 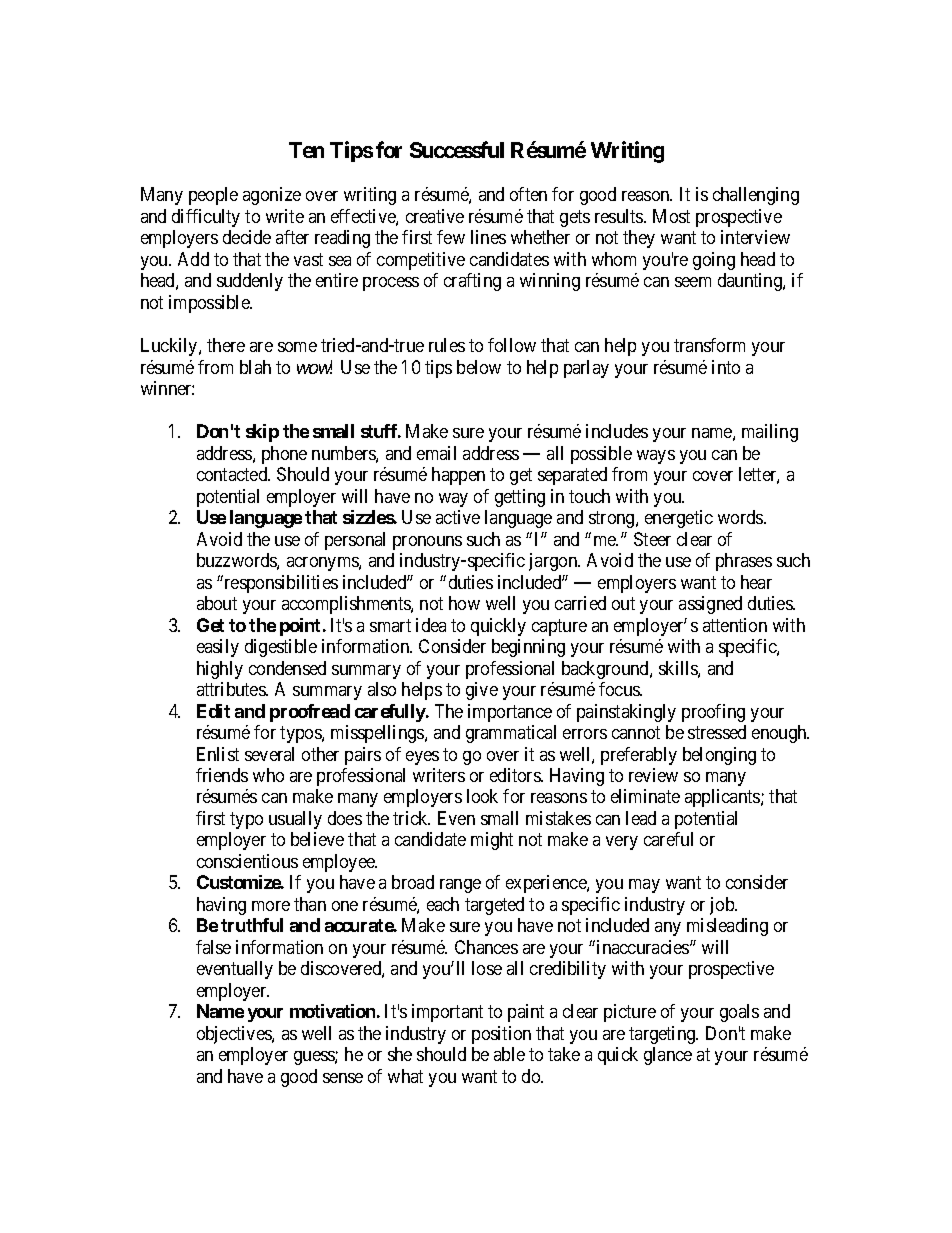 I want to click on Enlist, so click(x=218, y=754).
